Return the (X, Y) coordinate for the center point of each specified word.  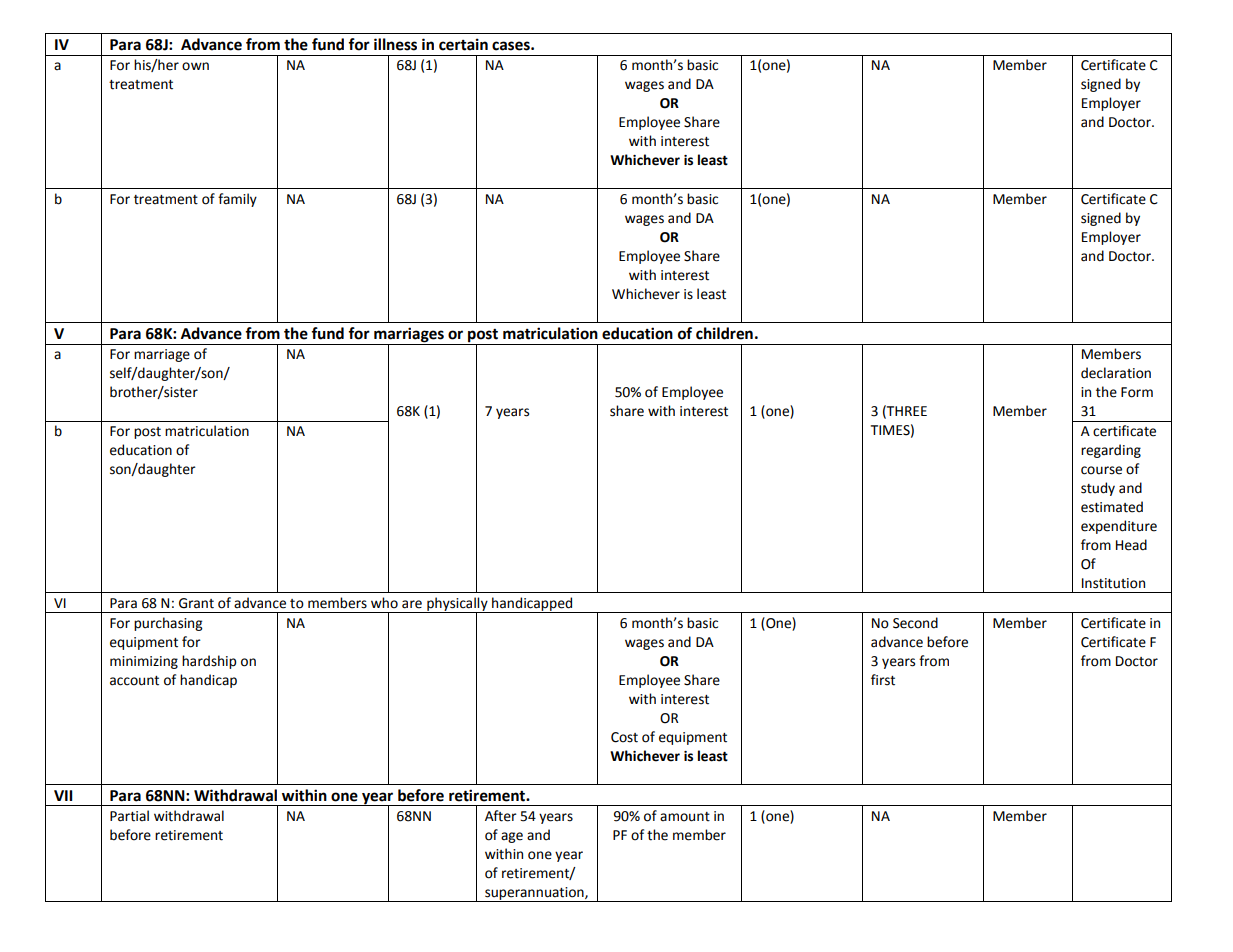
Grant (196, 603)
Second (915, 623)
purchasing (168, 624)
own (195, 66)
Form (1137, 392)
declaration (1116, 373)
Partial (129, 816)
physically (457, 605)
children (724, 333)
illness (395, 44)
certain (463, 44)
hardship (209, 662)
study (1098, 489)
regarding (1111, 451)
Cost (624, 737)
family (237, 200)
